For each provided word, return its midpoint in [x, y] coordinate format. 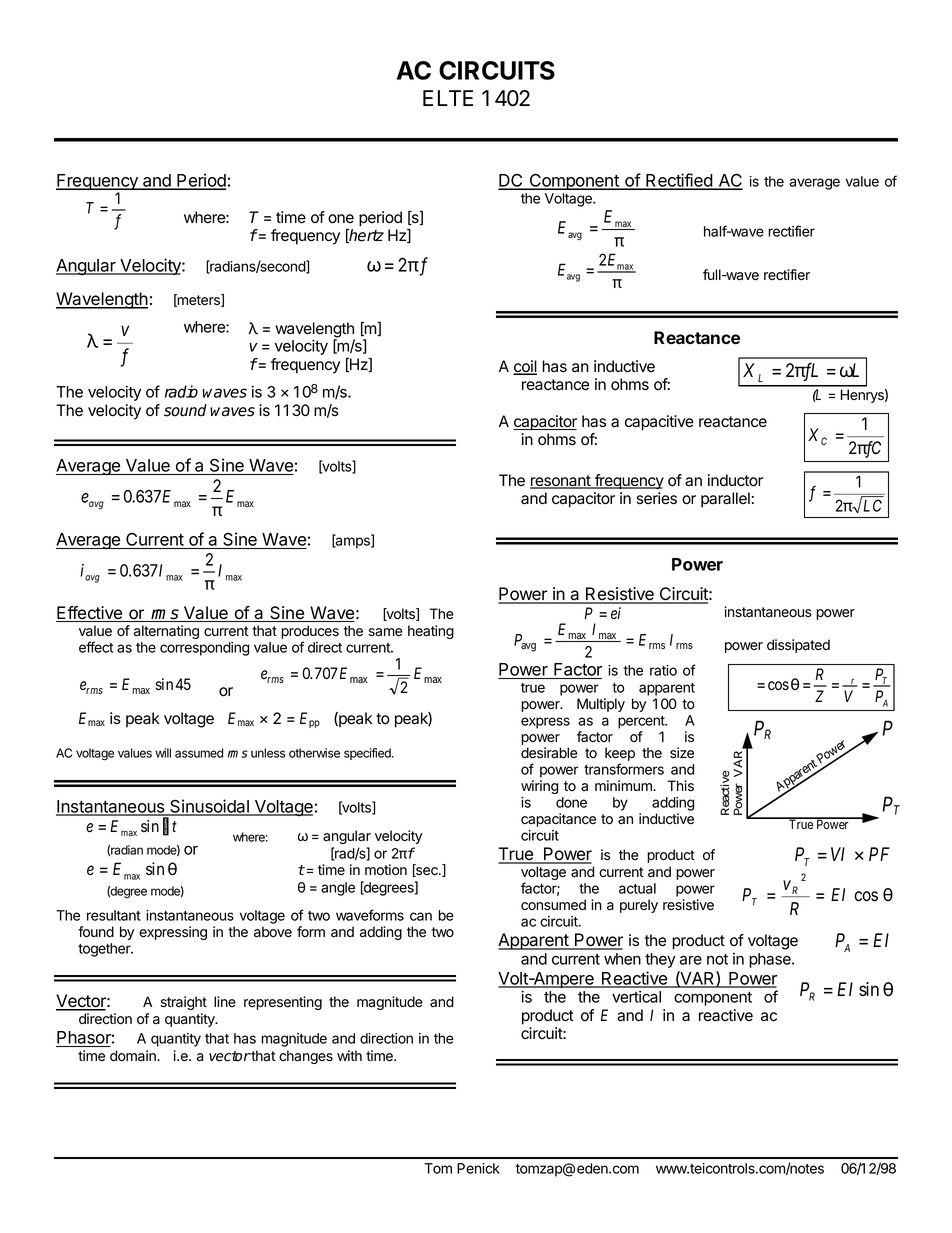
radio [181, 391]
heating [431, 632]
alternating [166, 632]
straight [183, 1003]
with [349, 1055]
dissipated [798, 646]
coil [525, 367]
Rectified [679, 181]
